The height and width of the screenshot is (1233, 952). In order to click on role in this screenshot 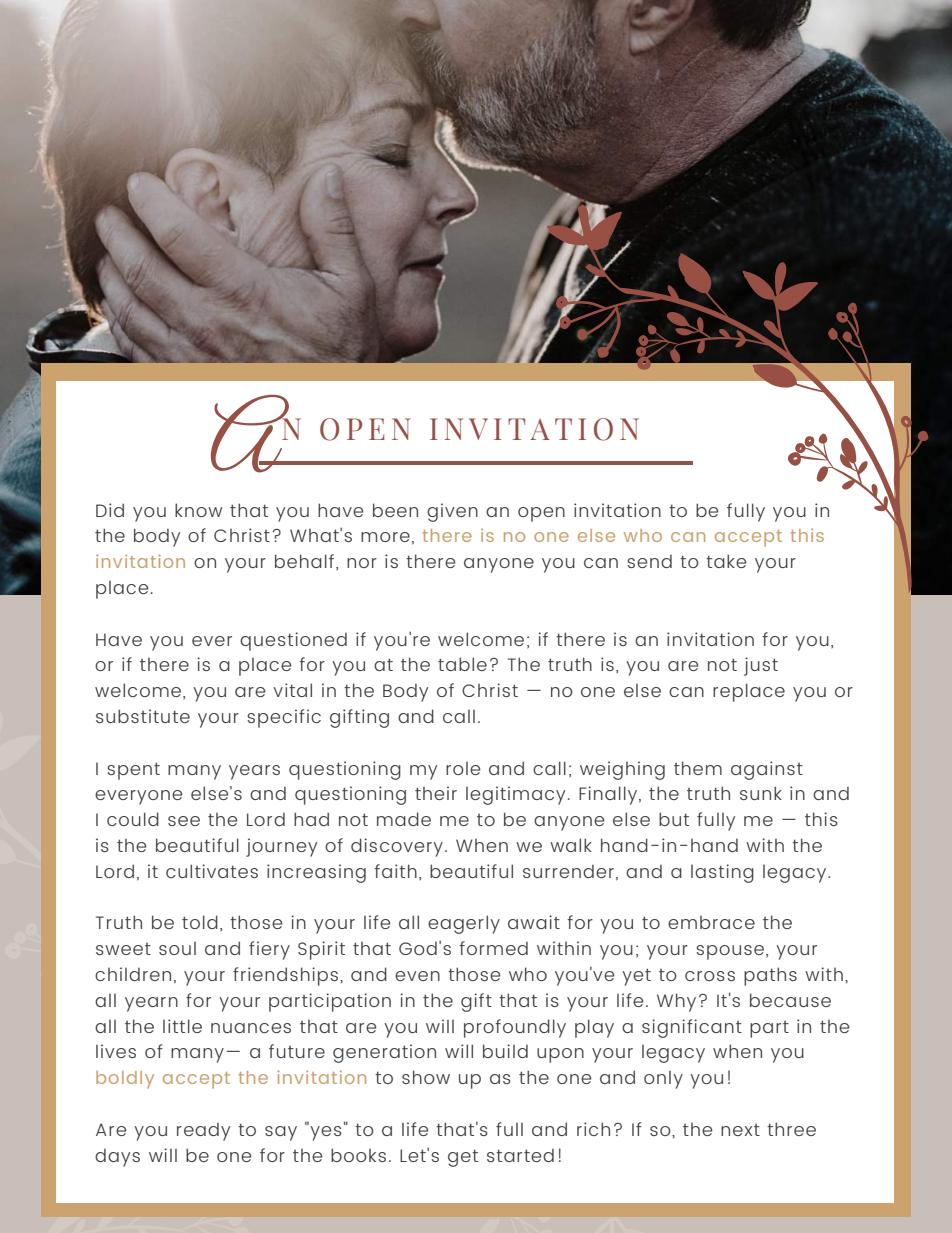, I will do `click(463, 768)`.
